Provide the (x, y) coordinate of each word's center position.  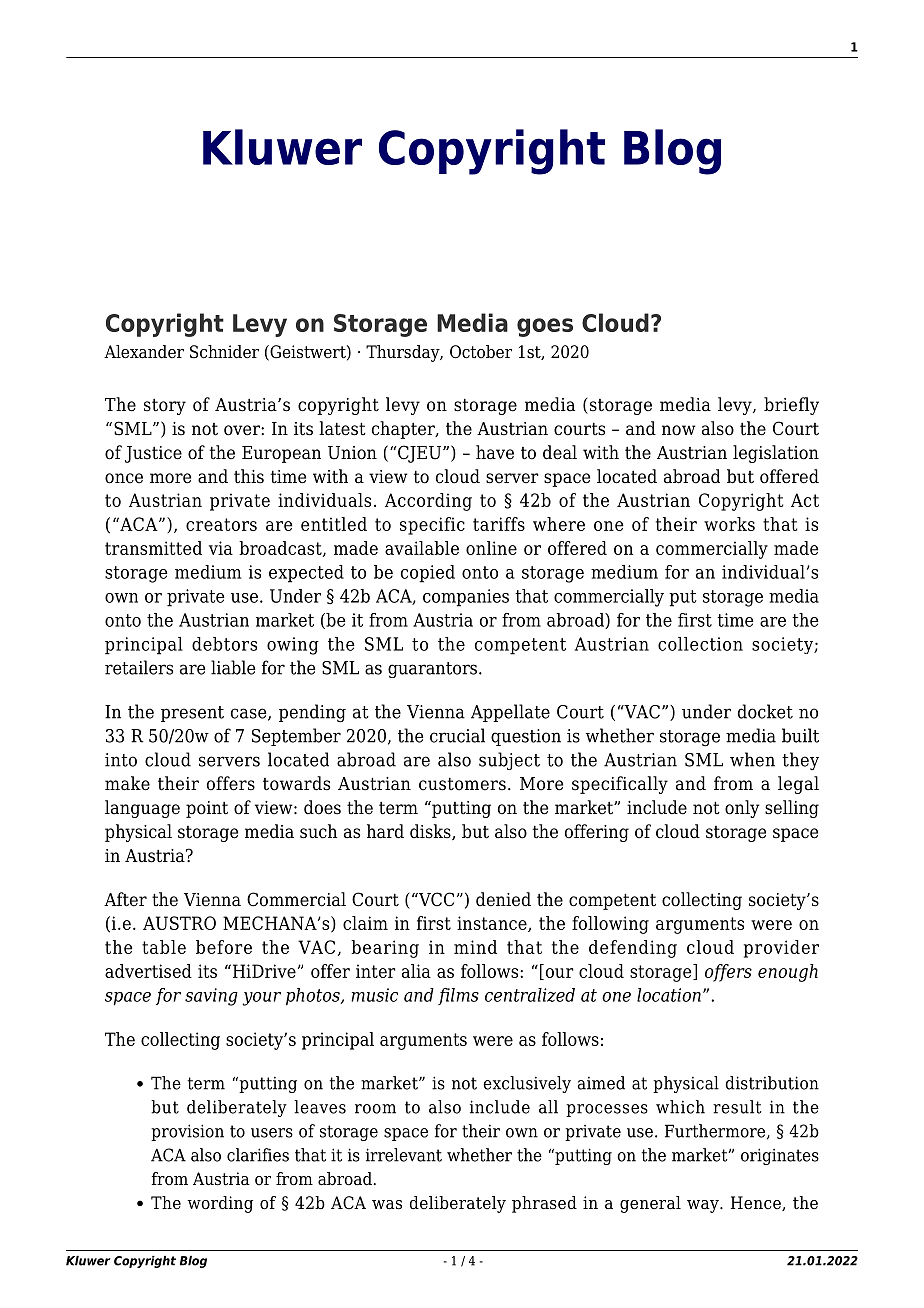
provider (781, 949)
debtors (224, 644)
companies (466, 598)
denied (503, 899)
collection (700, 644)
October (481, 352)
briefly (791, 406)
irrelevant (404, 1155)
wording (220, 1204)
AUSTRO (179, 923)
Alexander (144, 352)
